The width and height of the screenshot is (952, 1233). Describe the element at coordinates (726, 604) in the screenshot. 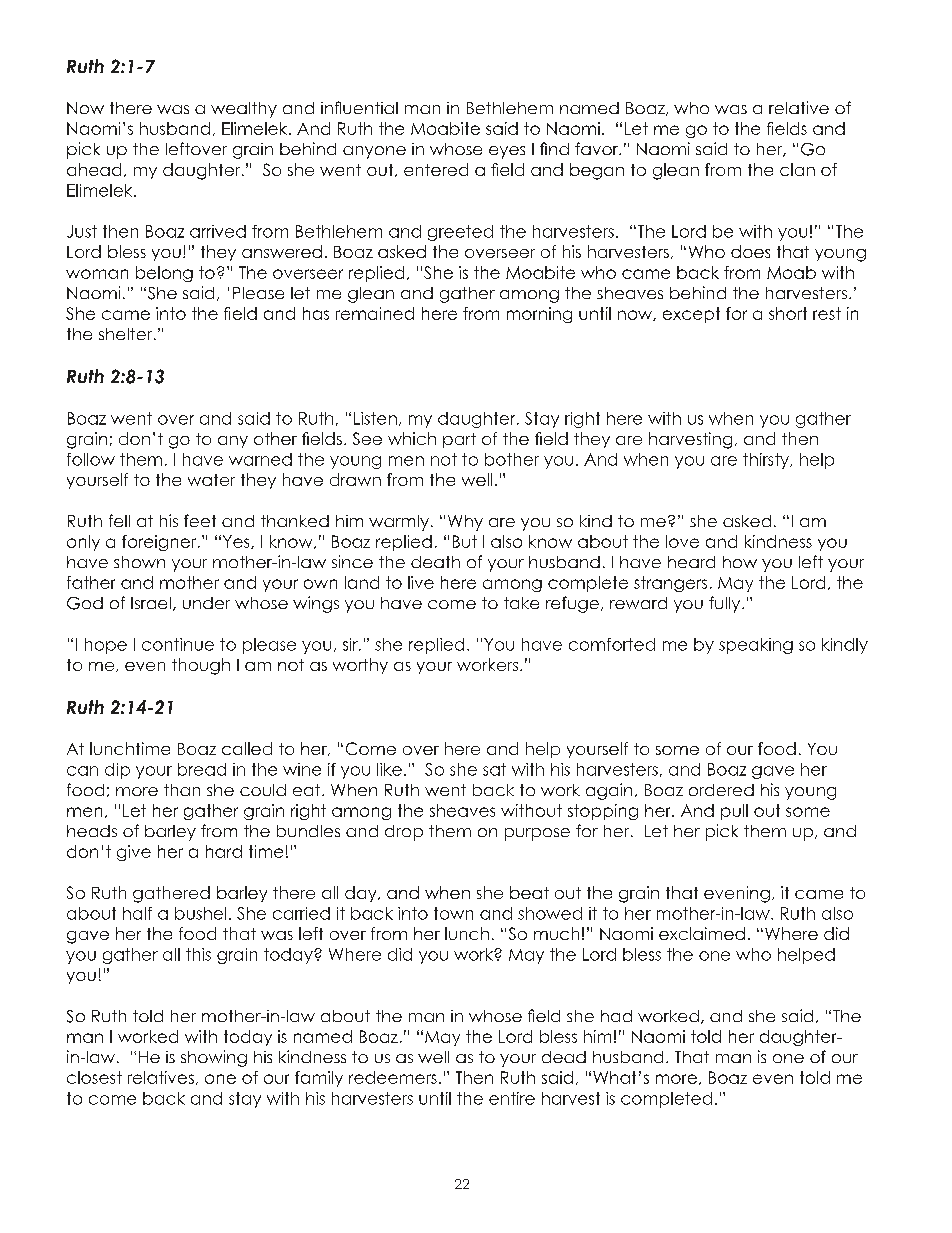

I see `fully` at that location.
